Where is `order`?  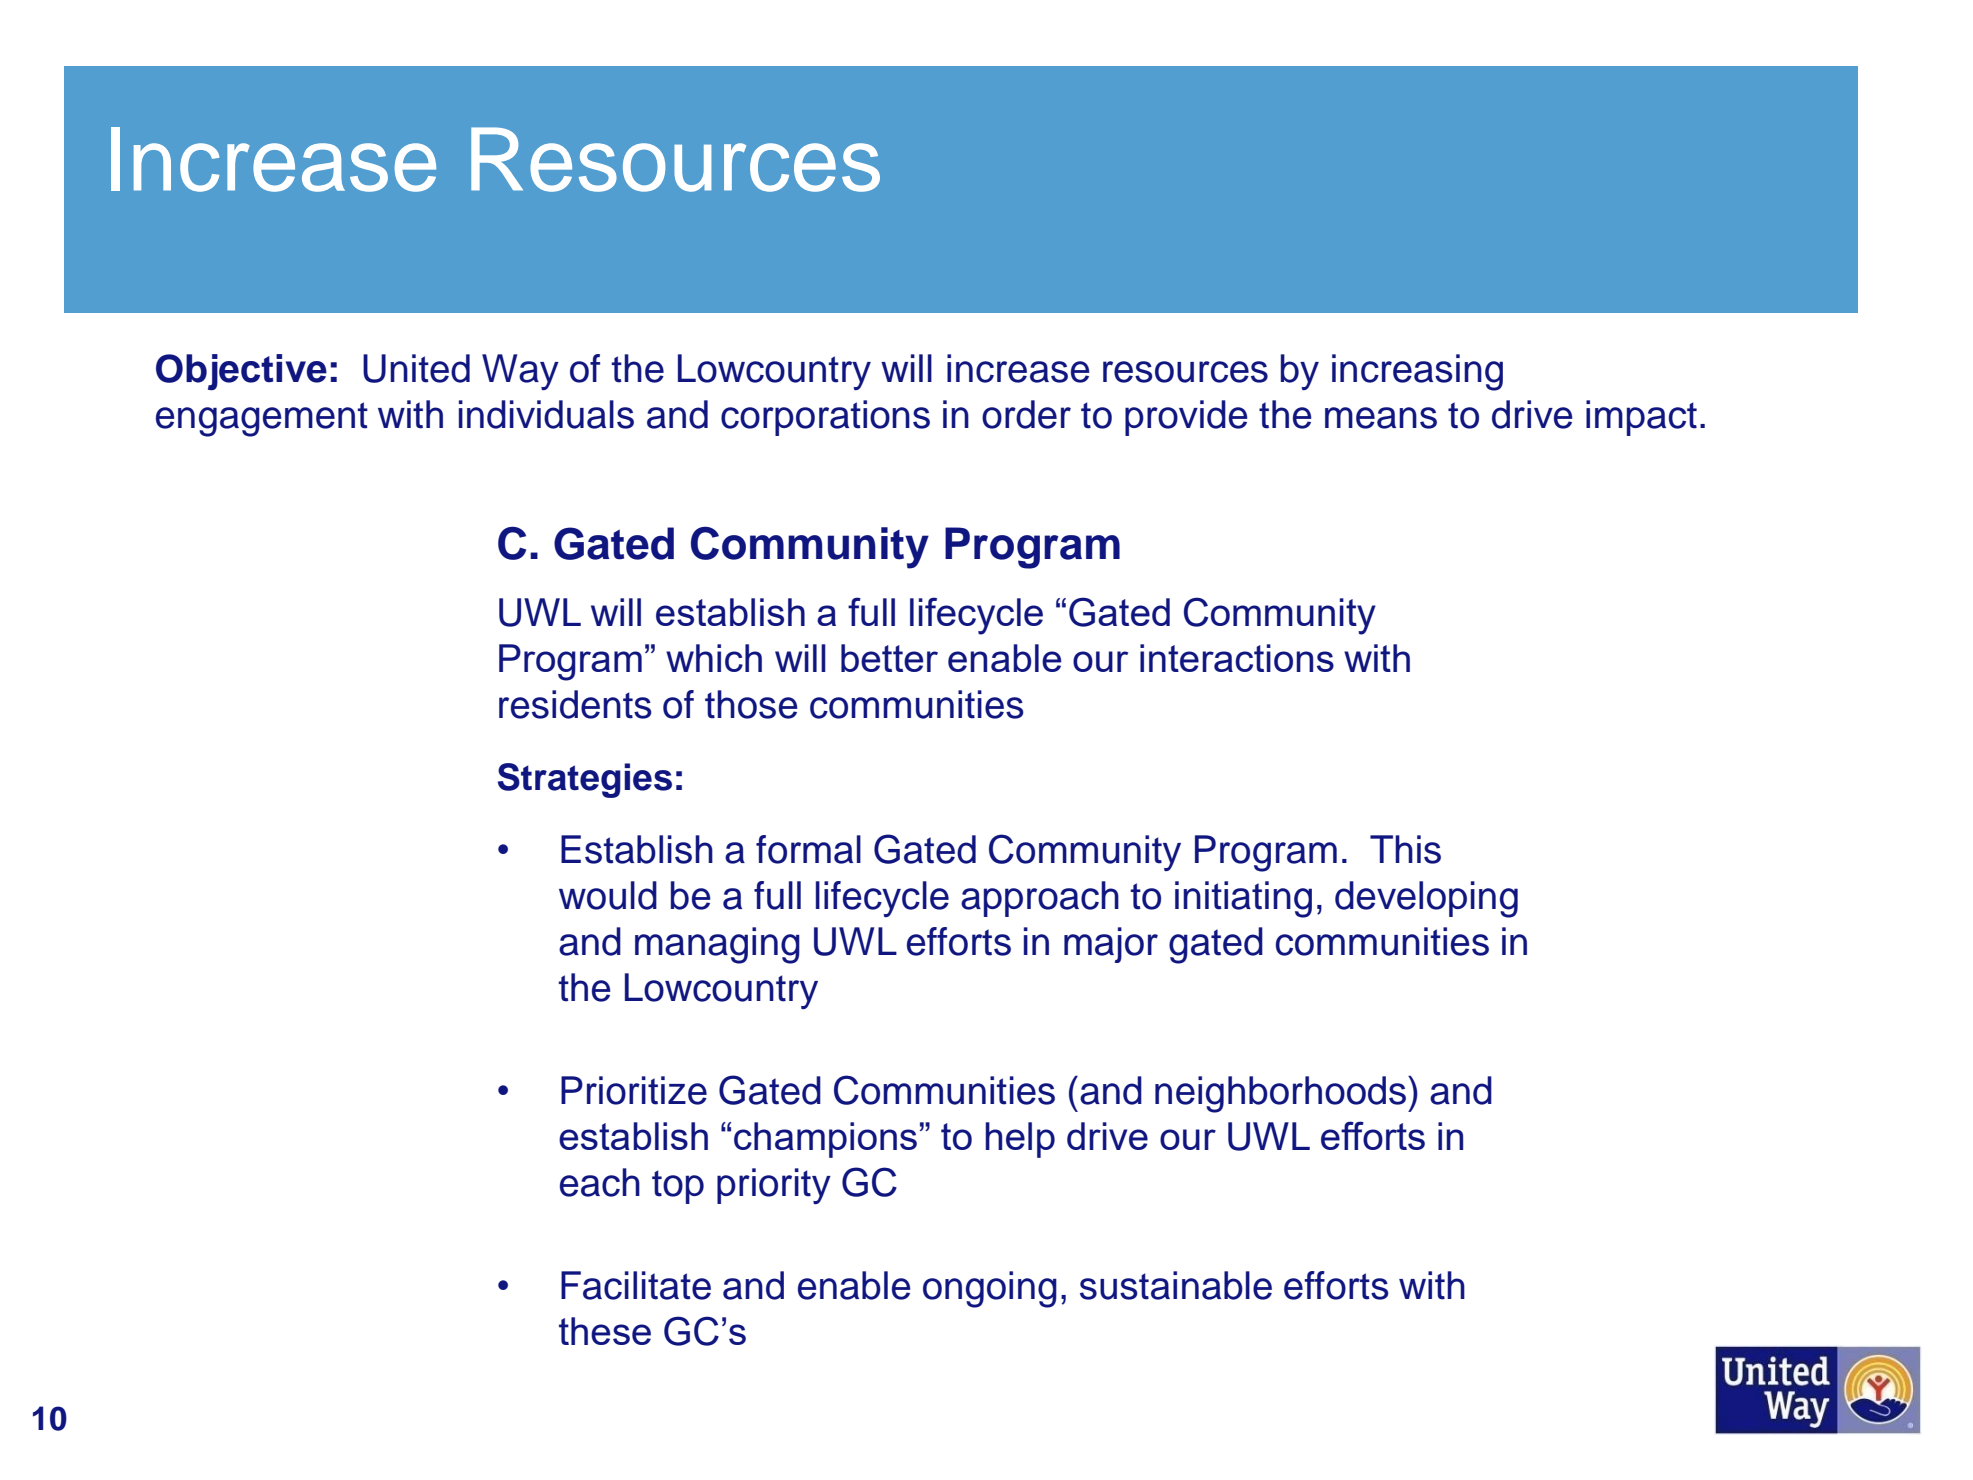
order is located at coordinates (1026, 414).
